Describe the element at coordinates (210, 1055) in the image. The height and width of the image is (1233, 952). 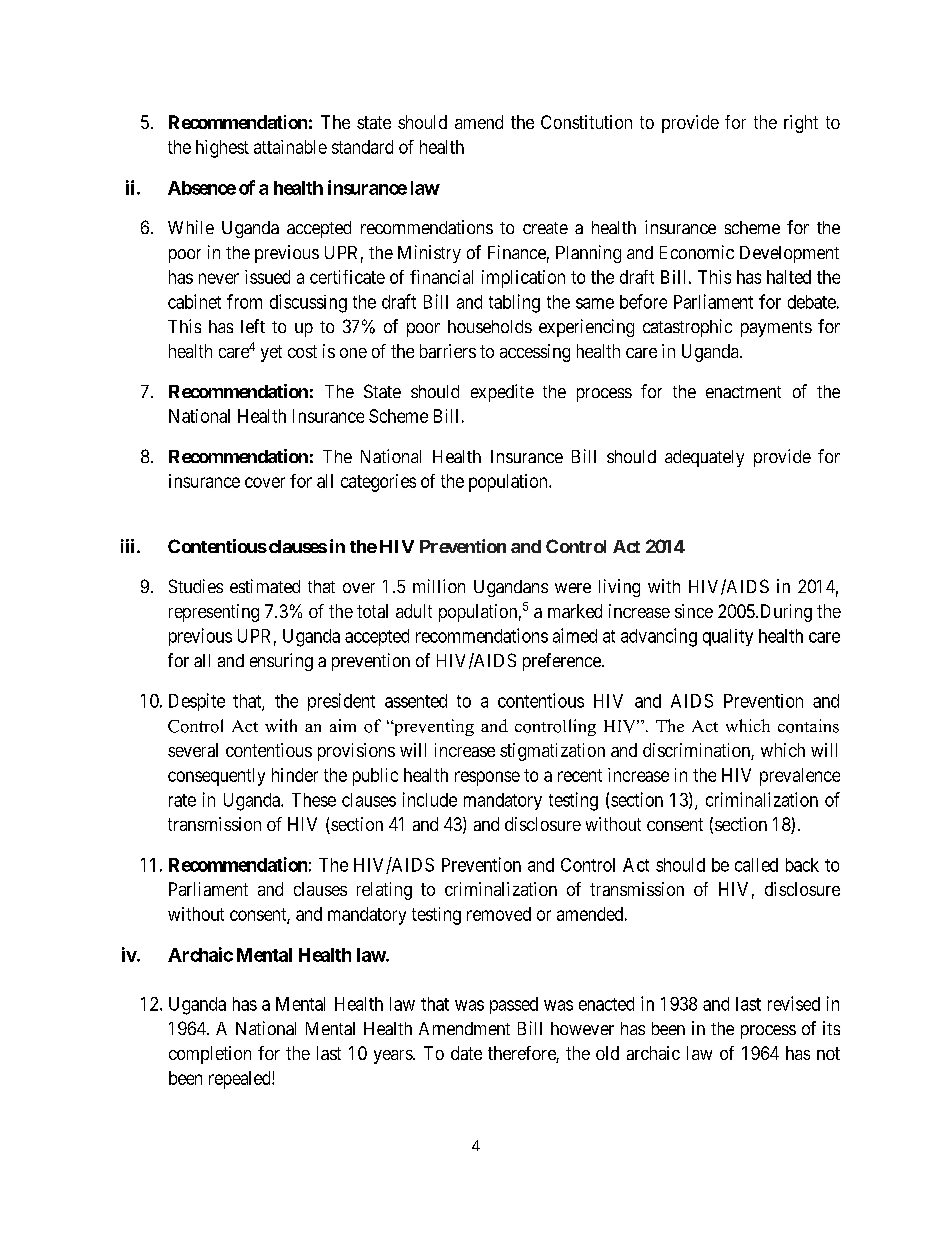
I see `completion` at that location.
